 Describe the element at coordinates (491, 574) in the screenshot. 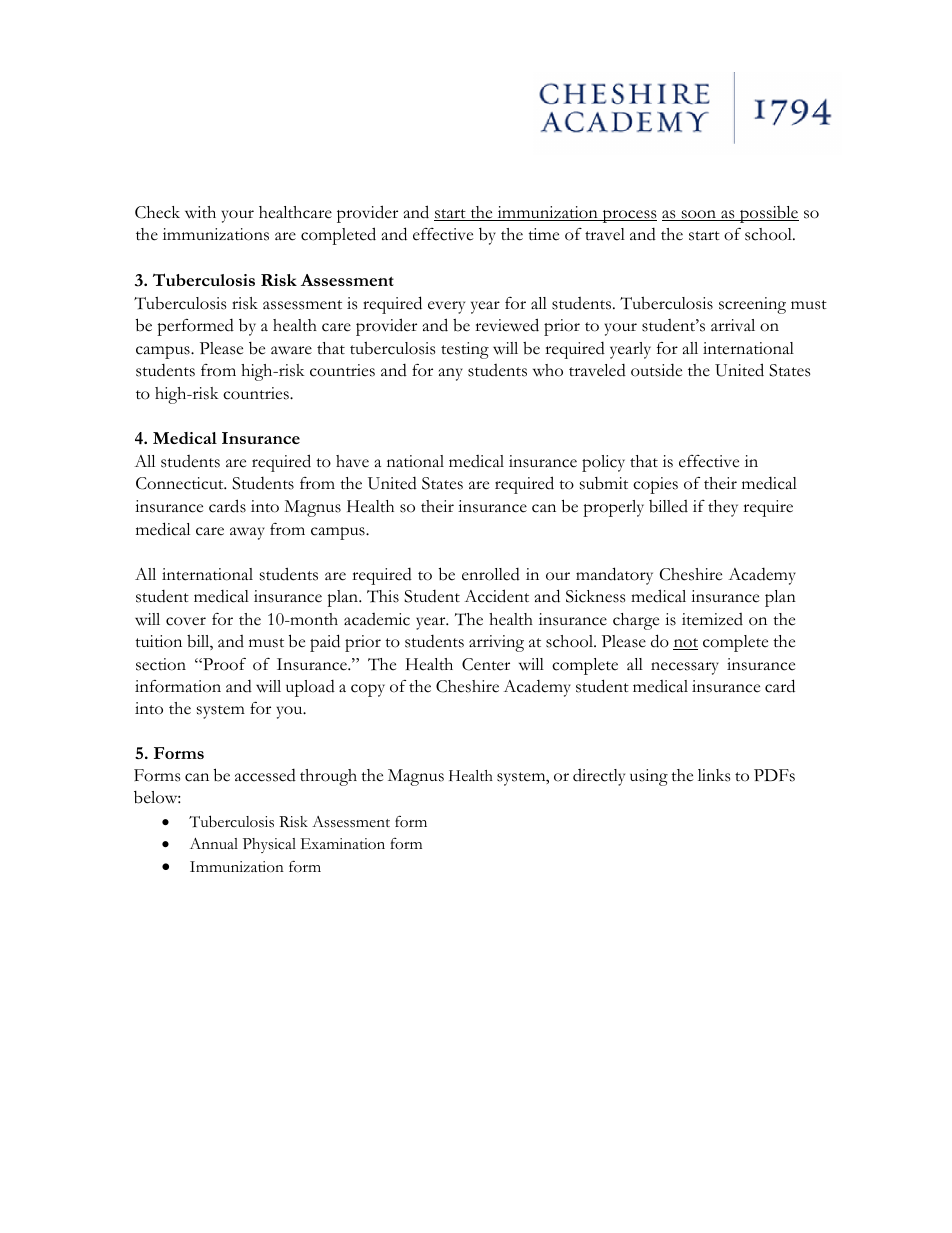

I see `enrolled` at that location.
